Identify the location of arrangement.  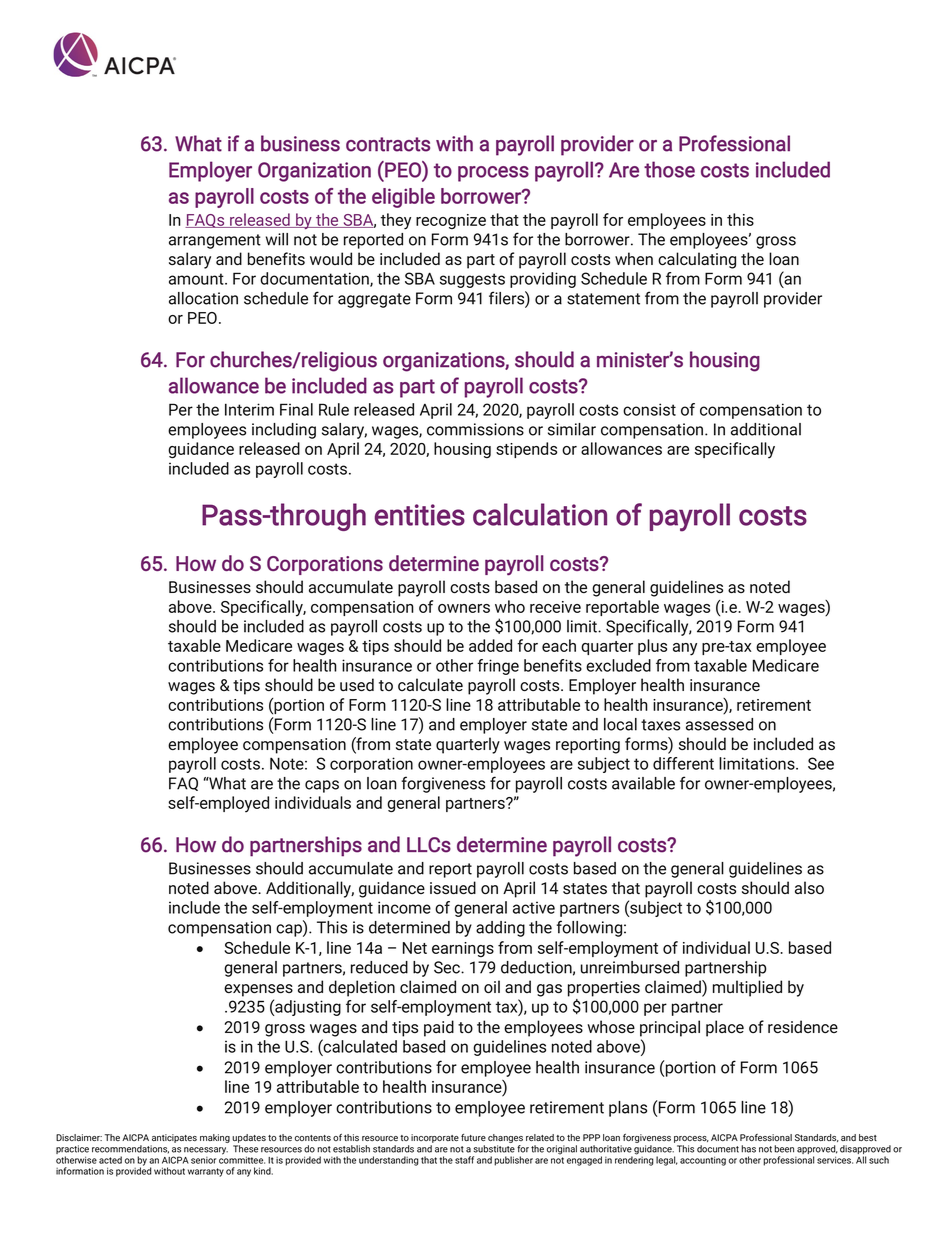
(215, 241).
